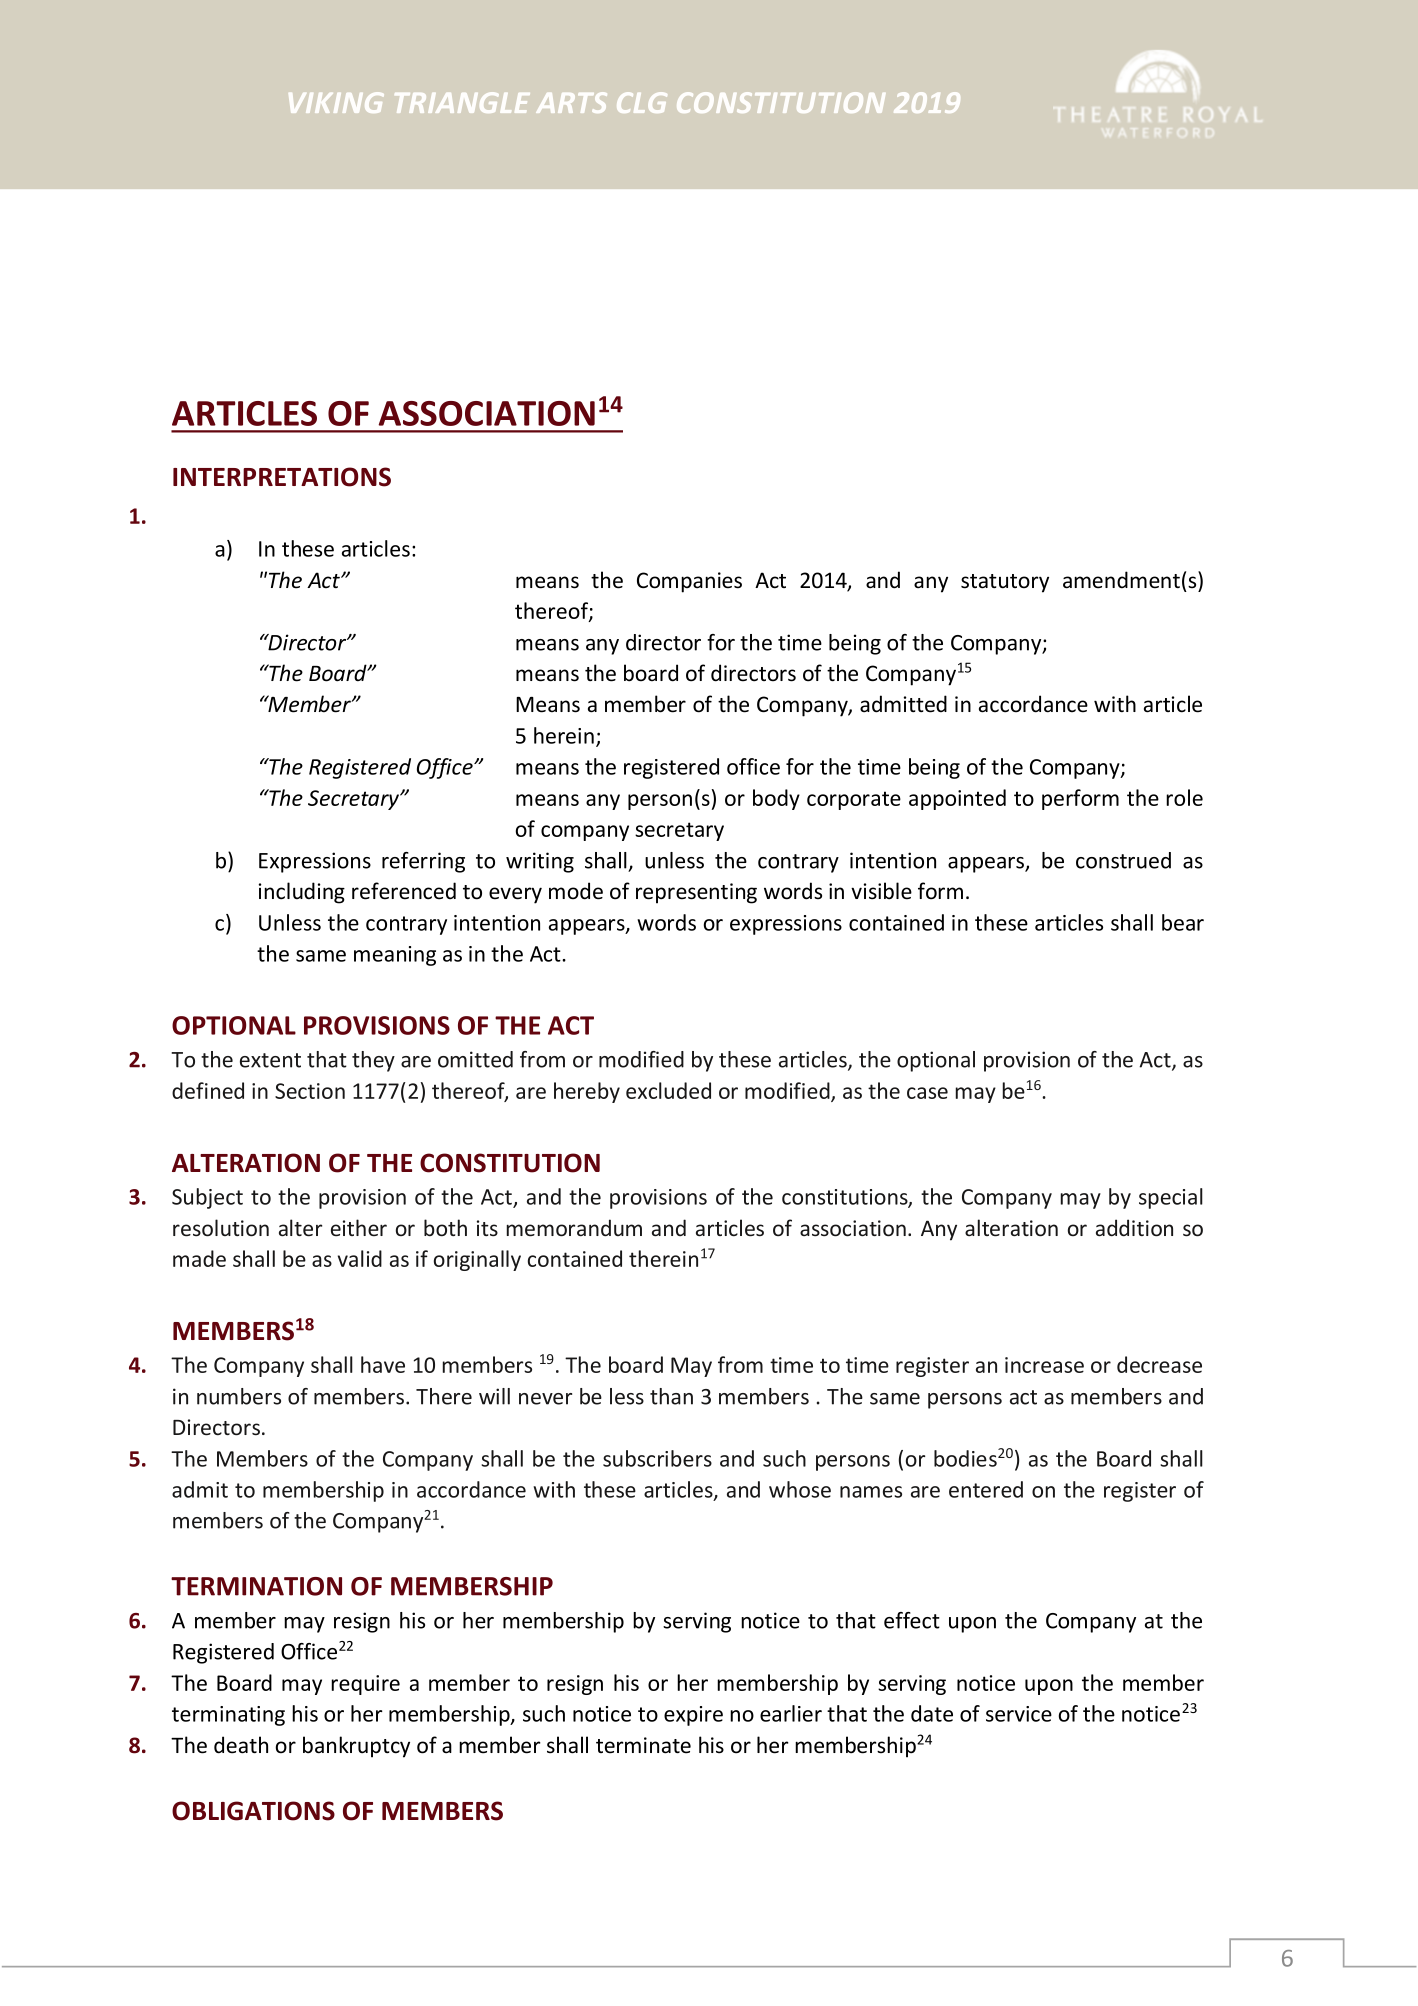 The height and width of the document is (2006, 1418). I want to click on VIKING, so click(336, 102).
